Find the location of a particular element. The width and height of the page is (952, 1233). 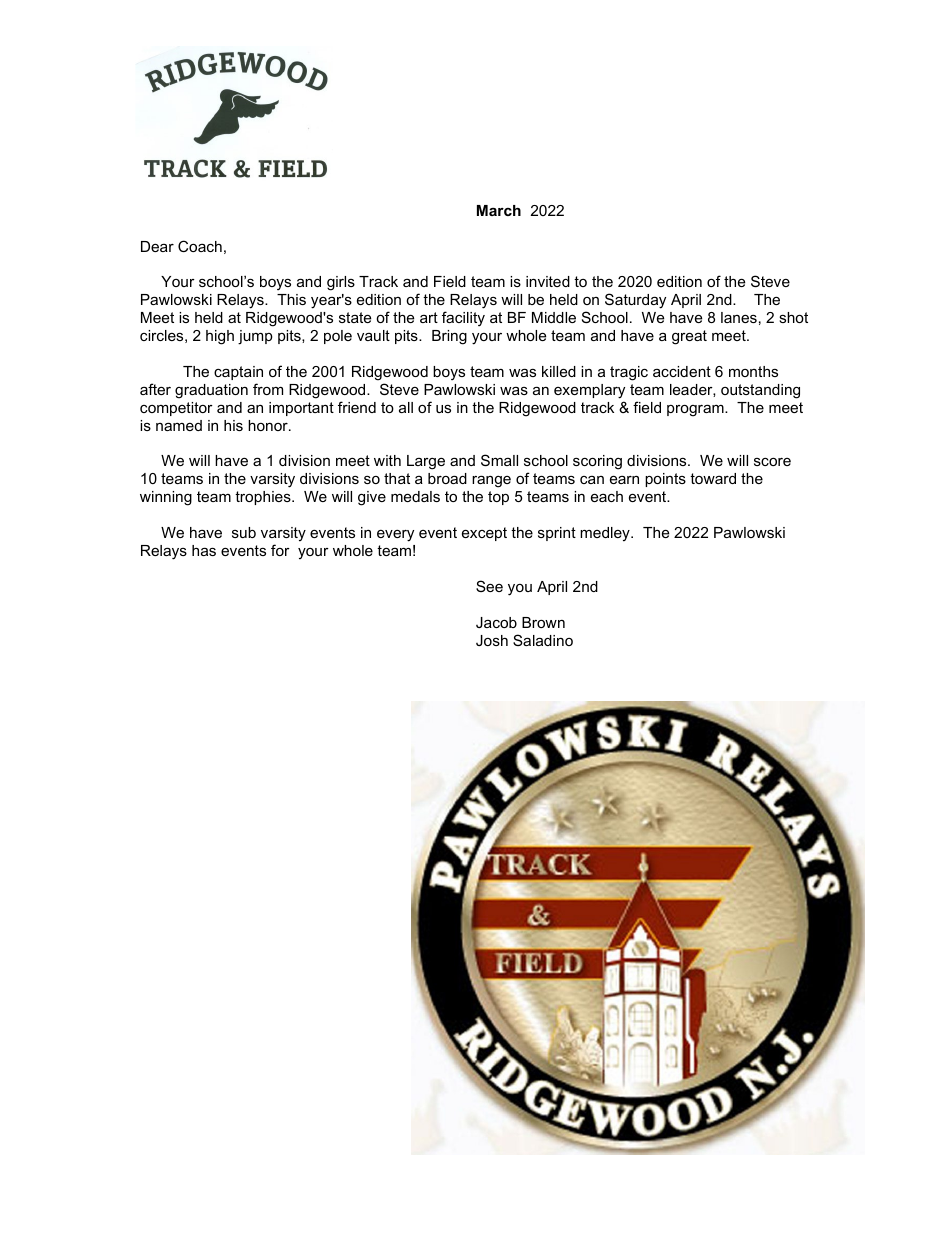

has is located at coordinates (204, 550).
